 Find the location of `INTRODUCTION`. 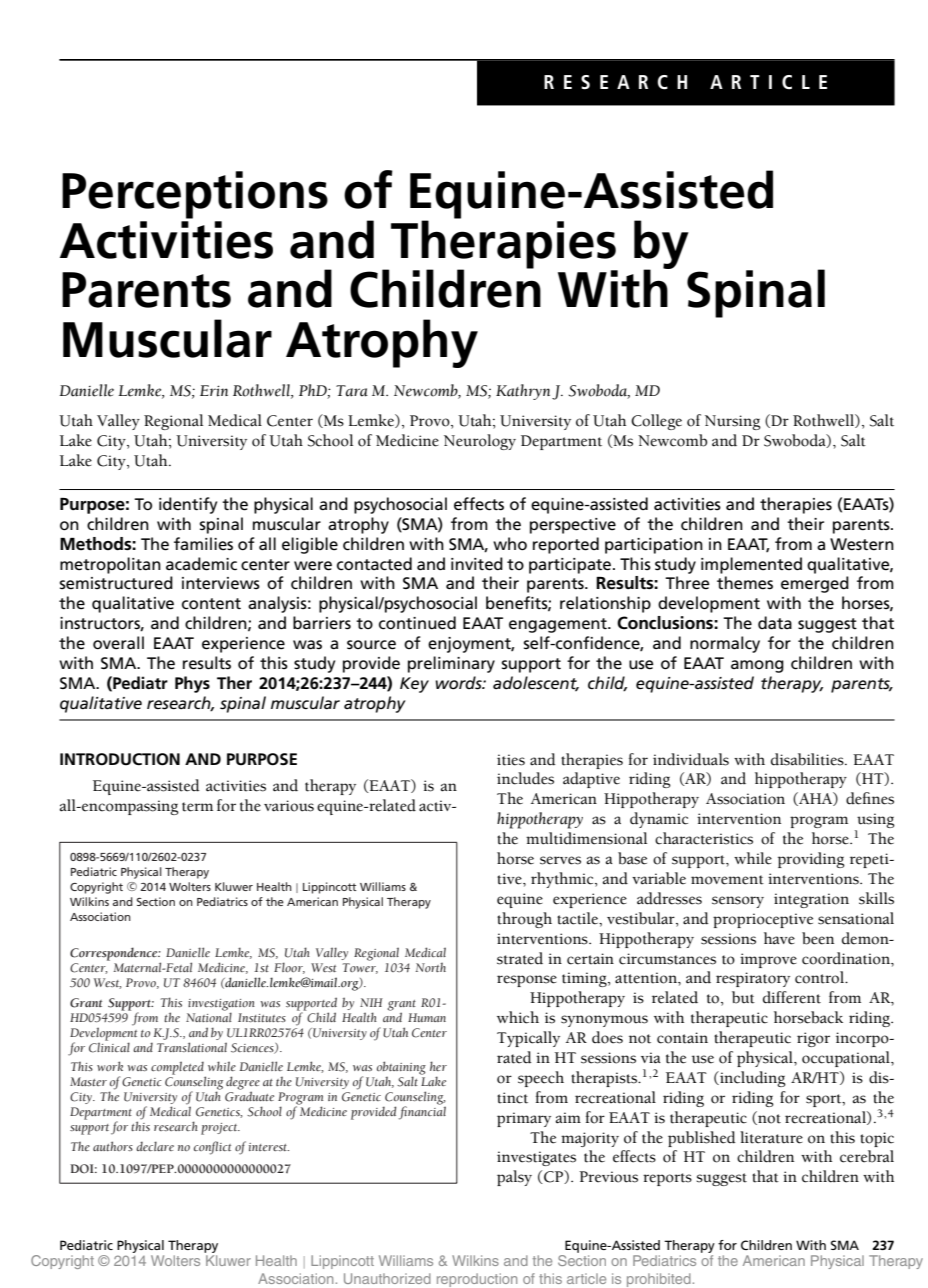

INTRODUCTION is located at coordinates (120, 759).
